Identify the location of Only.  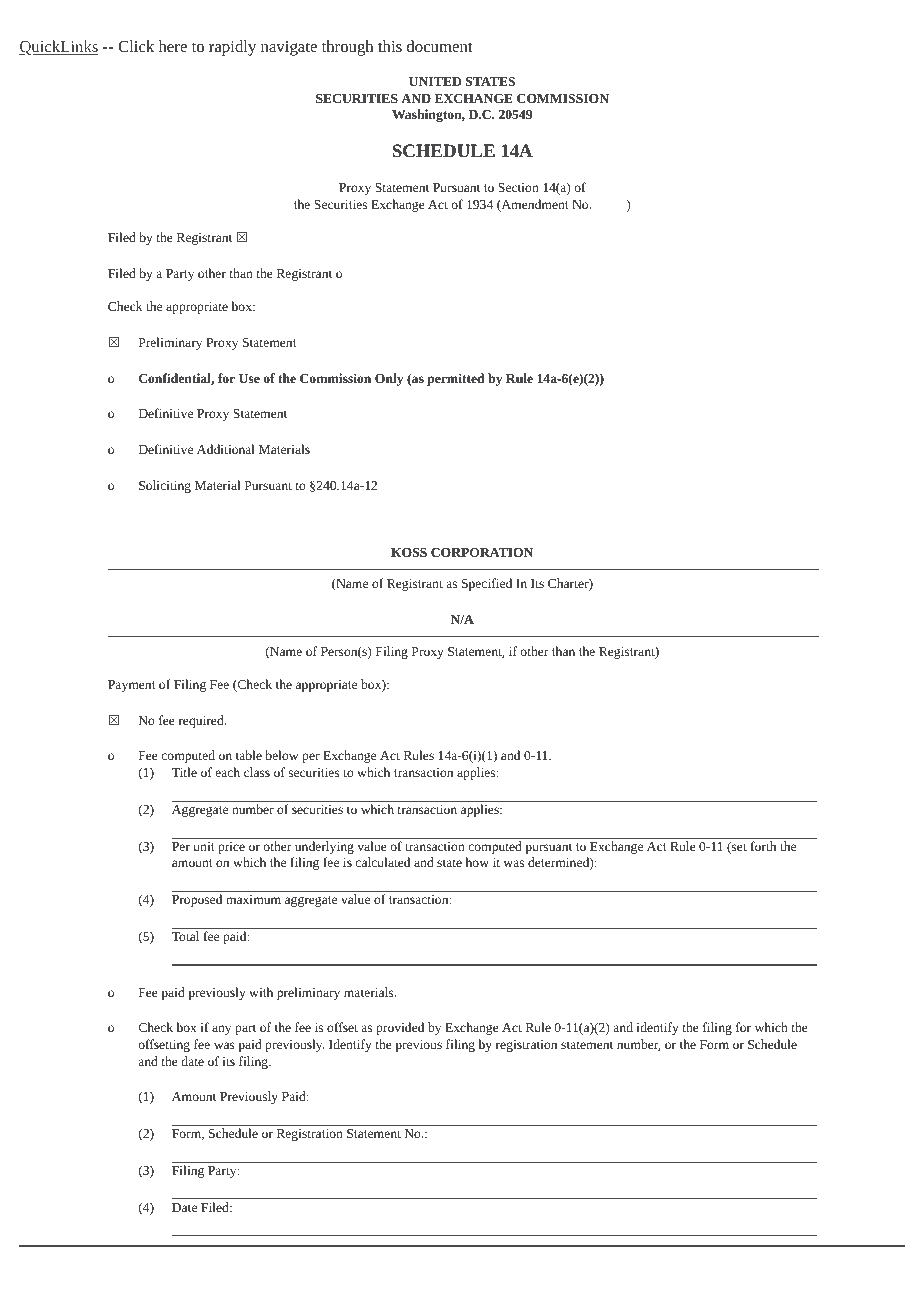
(389, 379).
